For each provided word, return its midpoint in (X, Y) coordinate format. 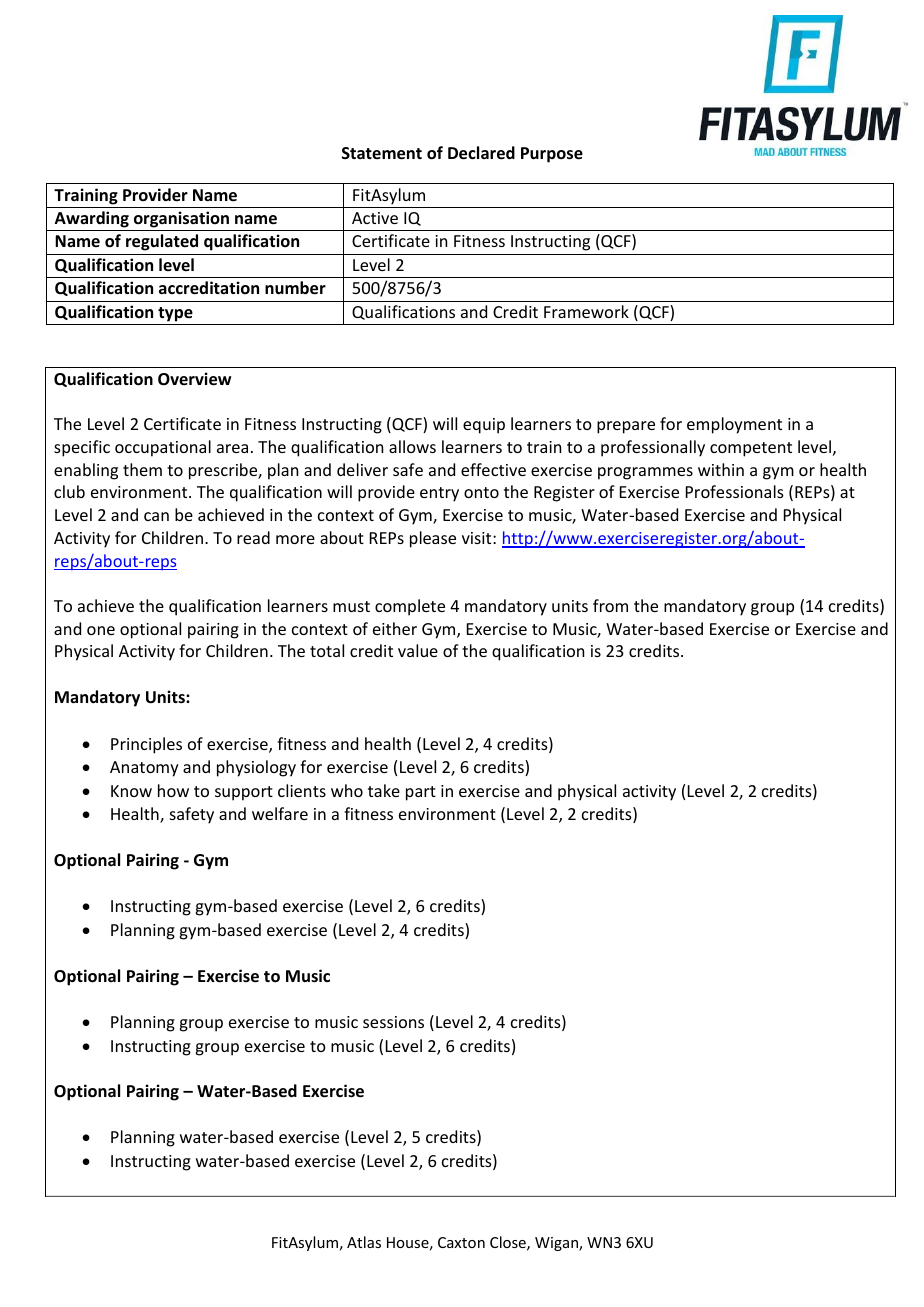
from (610, 605)
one (101, 630)
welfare (280, 813)
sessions (393, 1022)
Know (131, 791)
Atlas (364, 1242)
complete (410, 607)
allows (412, 446)
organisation (181, 219)
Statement (382, 153)
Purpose (552, 155)
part (421, 793)
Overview (194, 379)
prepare (626, 427)
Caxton (461, 1242)
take (384, 790)
